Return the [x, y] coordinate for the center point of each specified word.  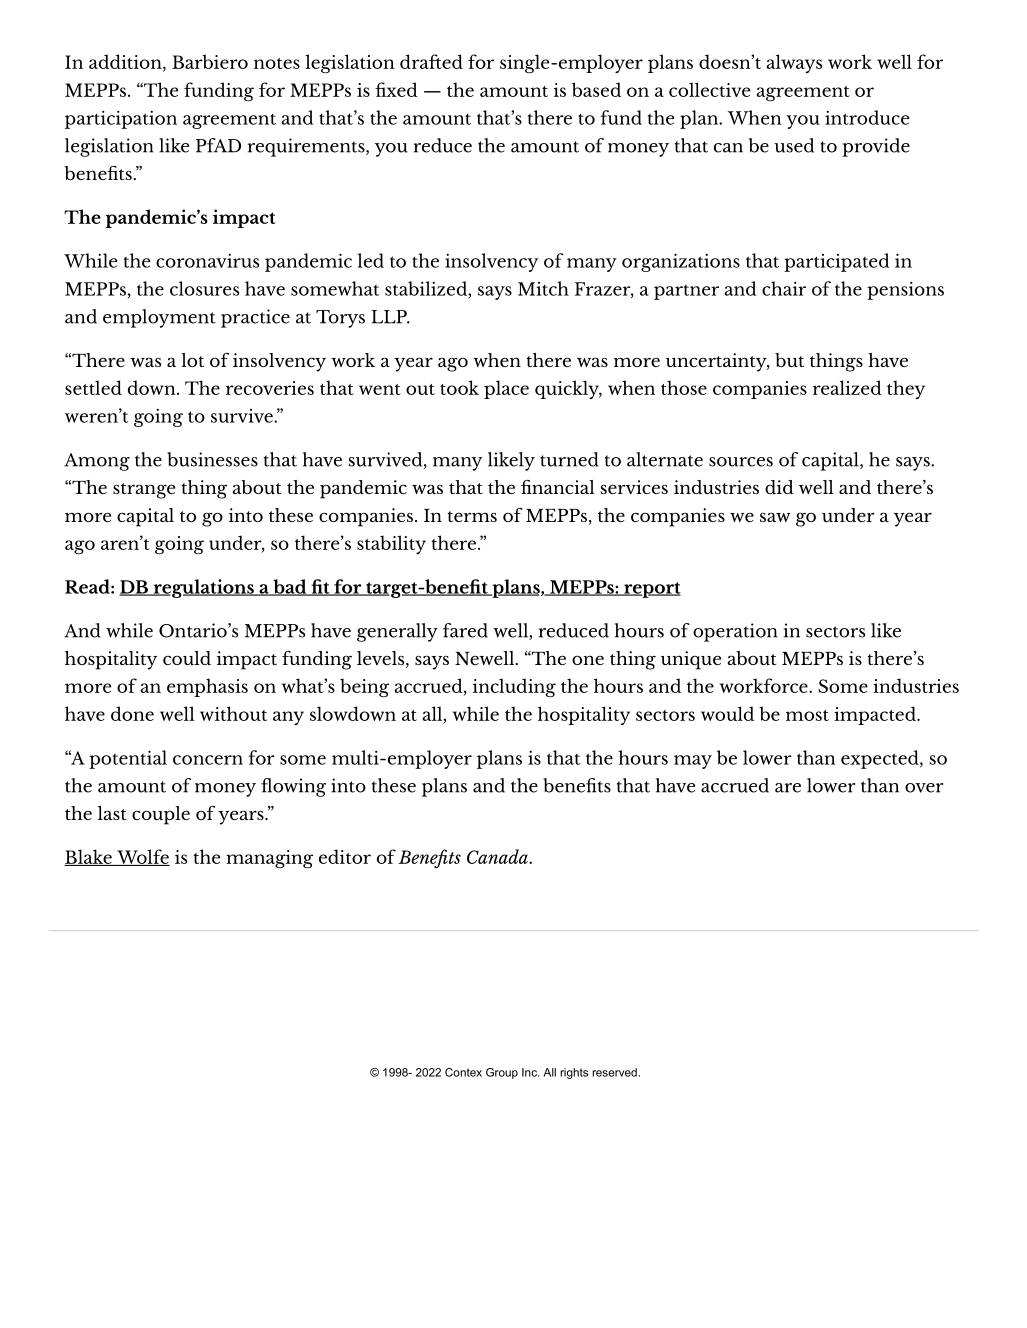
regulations [203, 588]
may [693, 762]
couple [161, 815]
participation [121, 120]
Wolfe [142, 857]
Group [502, 1073]
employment [159, 318]
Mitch [543, 288]
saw [775, 517]
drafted [431, 61]
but [789, 360]
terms [472, 516]
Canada [498, 856]
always [794, 63]
